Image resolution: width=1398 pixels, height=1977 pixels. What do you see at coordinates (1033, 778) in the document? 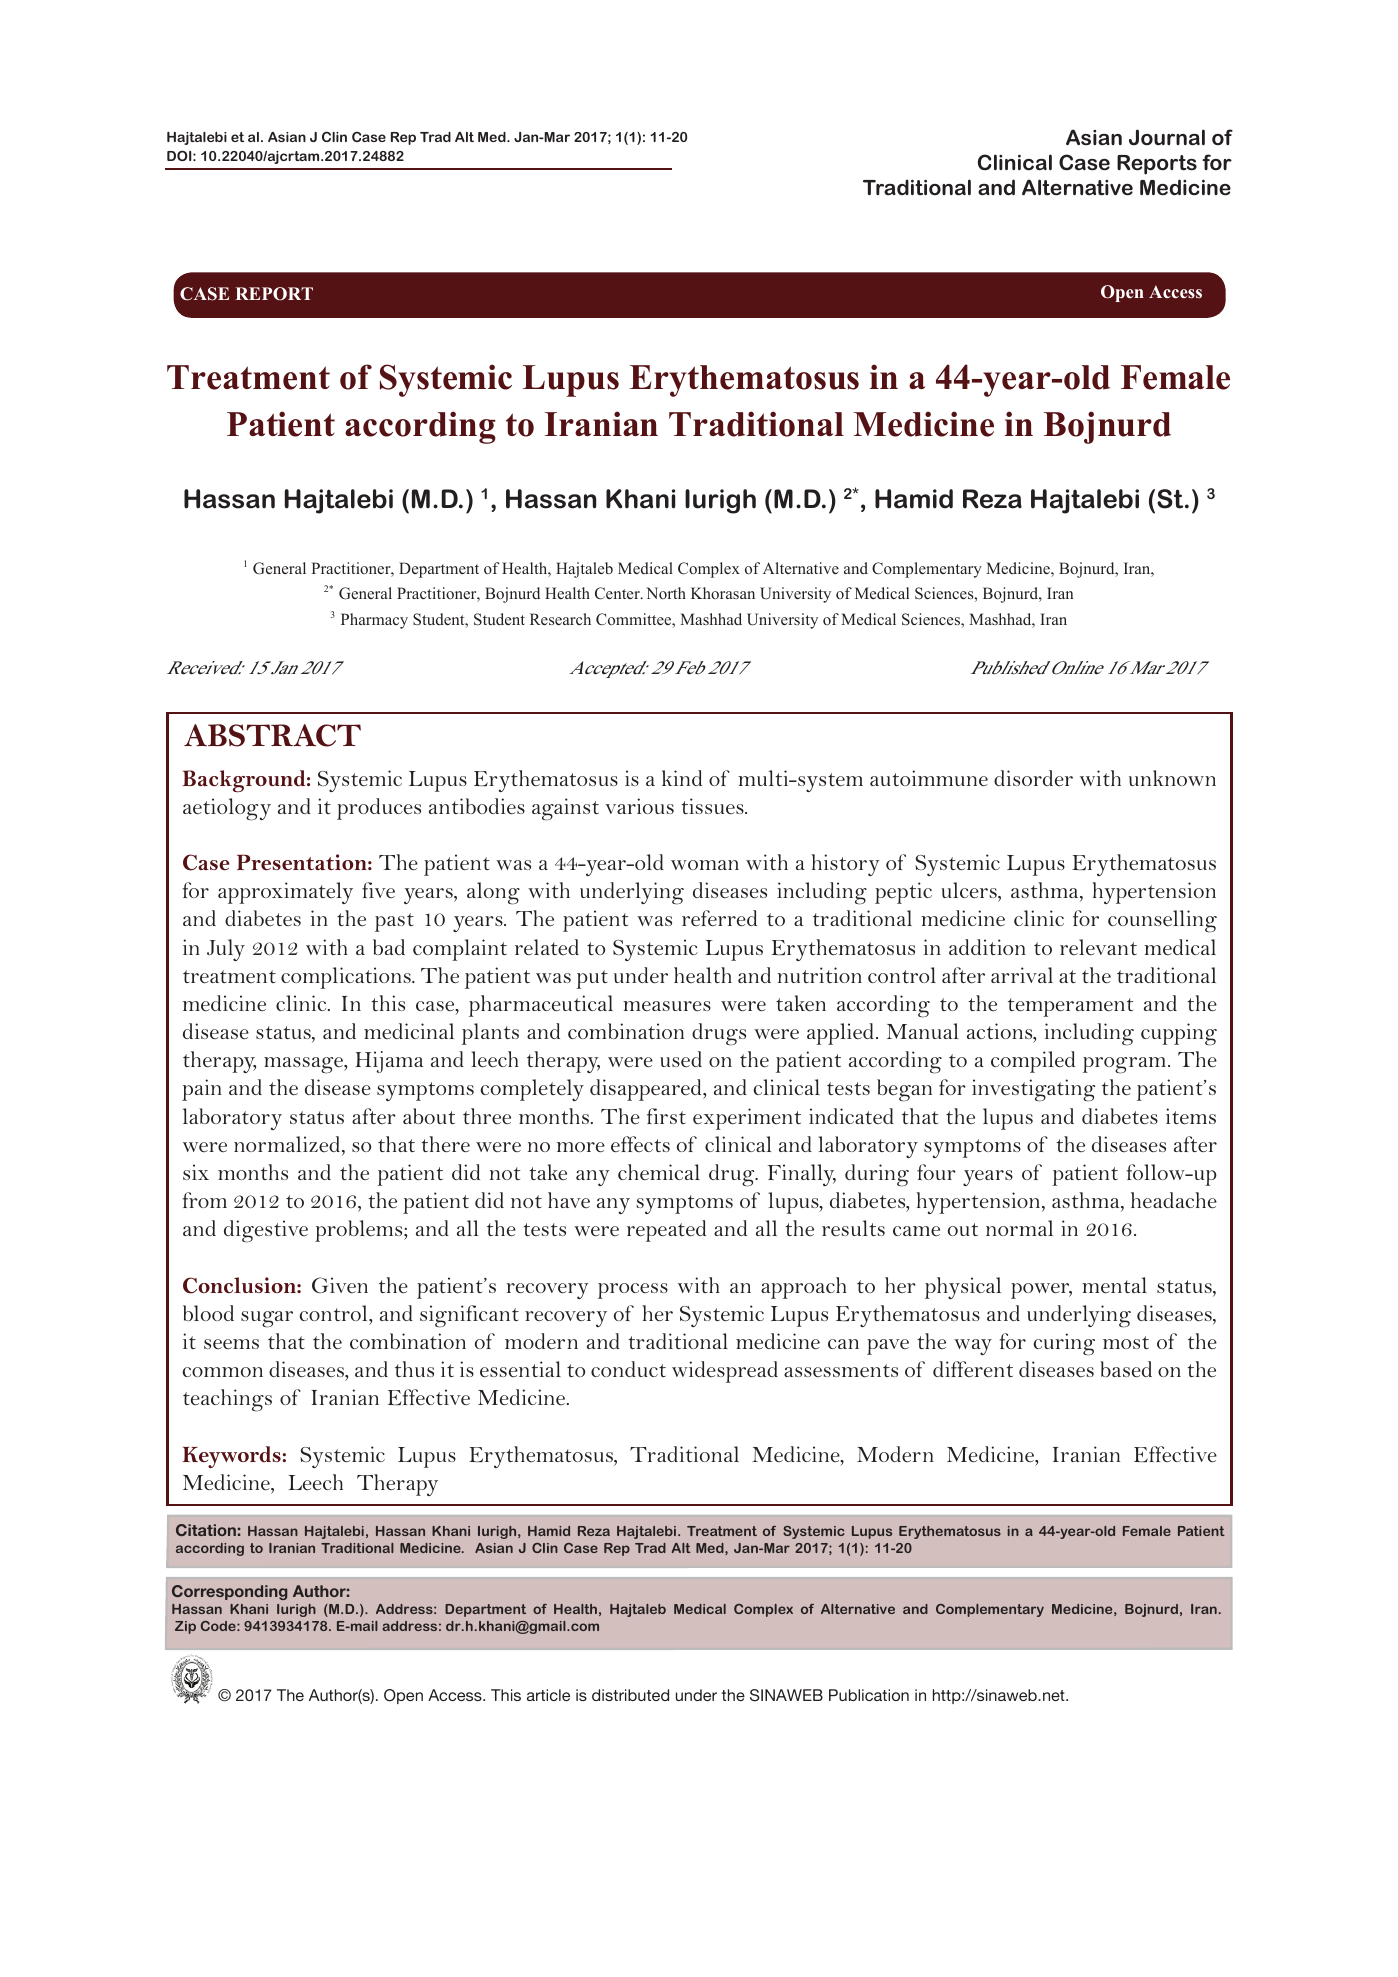
I see `disorder` at bounding box center [1033, 778].
